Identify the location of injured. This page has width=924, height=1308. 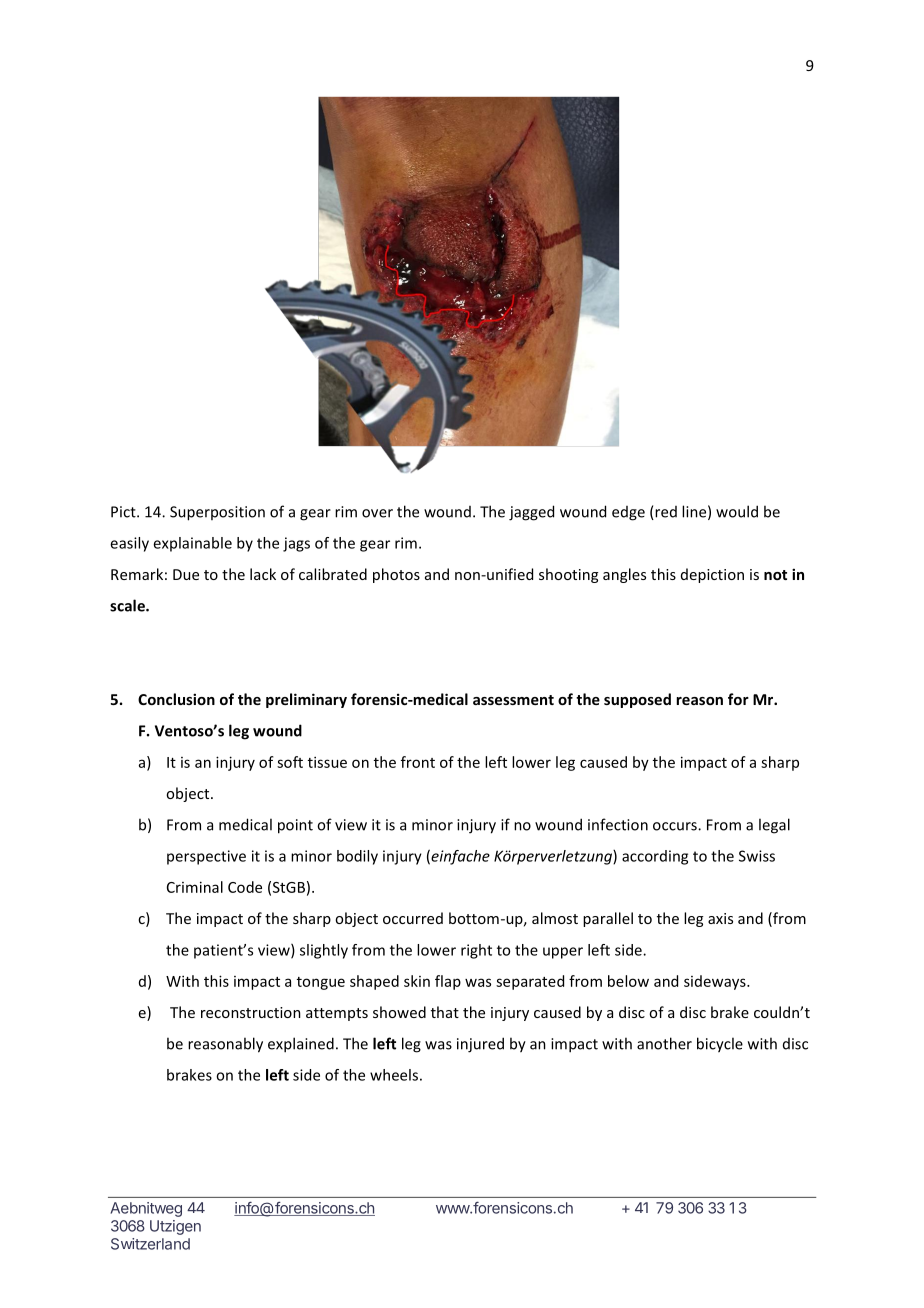
(480, 1045).
